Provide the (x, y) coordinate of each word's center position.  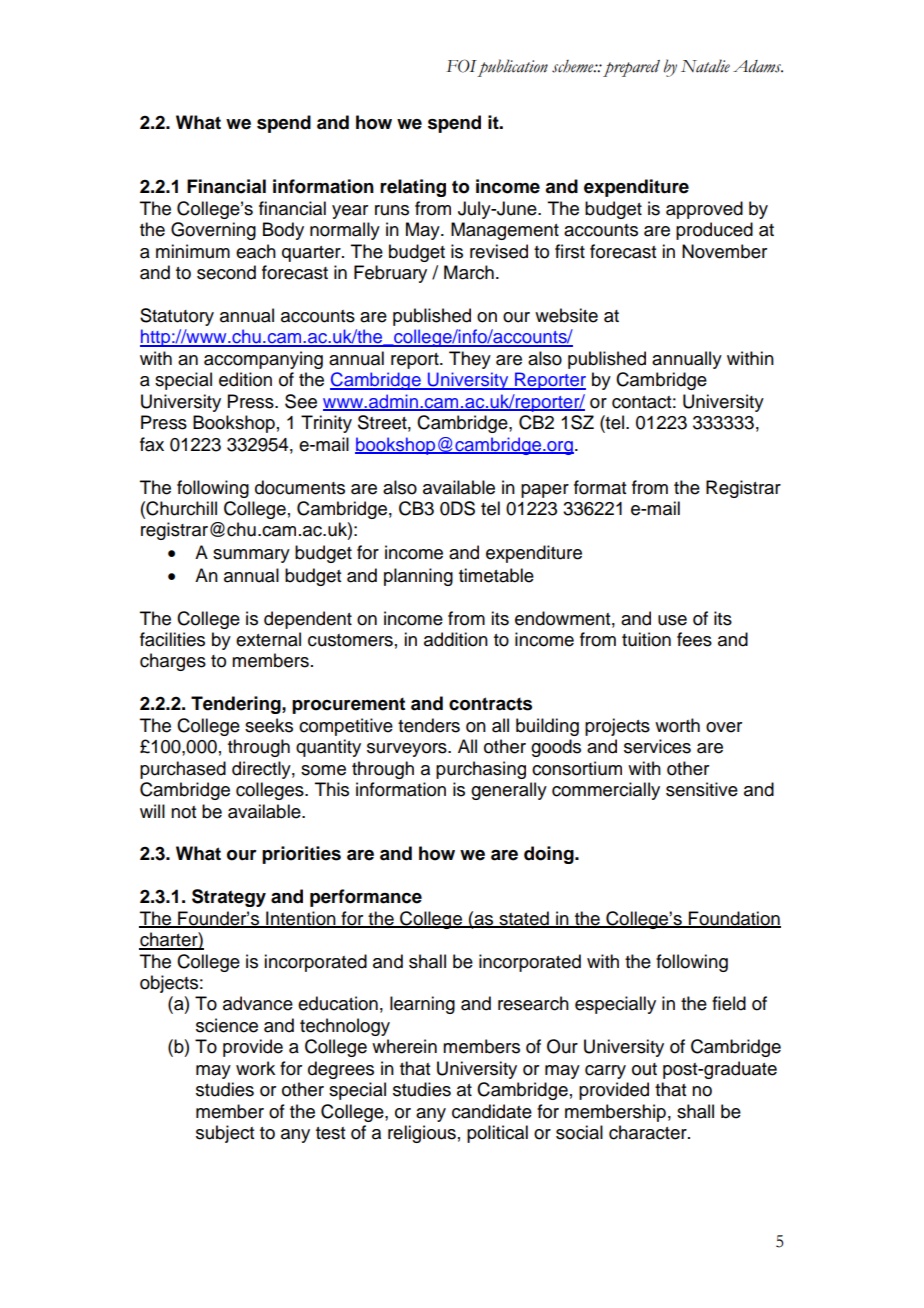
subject (225, 1134)
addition (456, 639)
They (470, 360)
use (672, 620)
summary (251, 556)
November (724, 251)
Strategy (229, 898)
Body (283, 231)
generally (509, 791)
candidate (492, 1111)
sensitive (702, 789)
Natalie (705, 66)
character (649, 1132)
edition (245, 379)
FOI (461, 66)
